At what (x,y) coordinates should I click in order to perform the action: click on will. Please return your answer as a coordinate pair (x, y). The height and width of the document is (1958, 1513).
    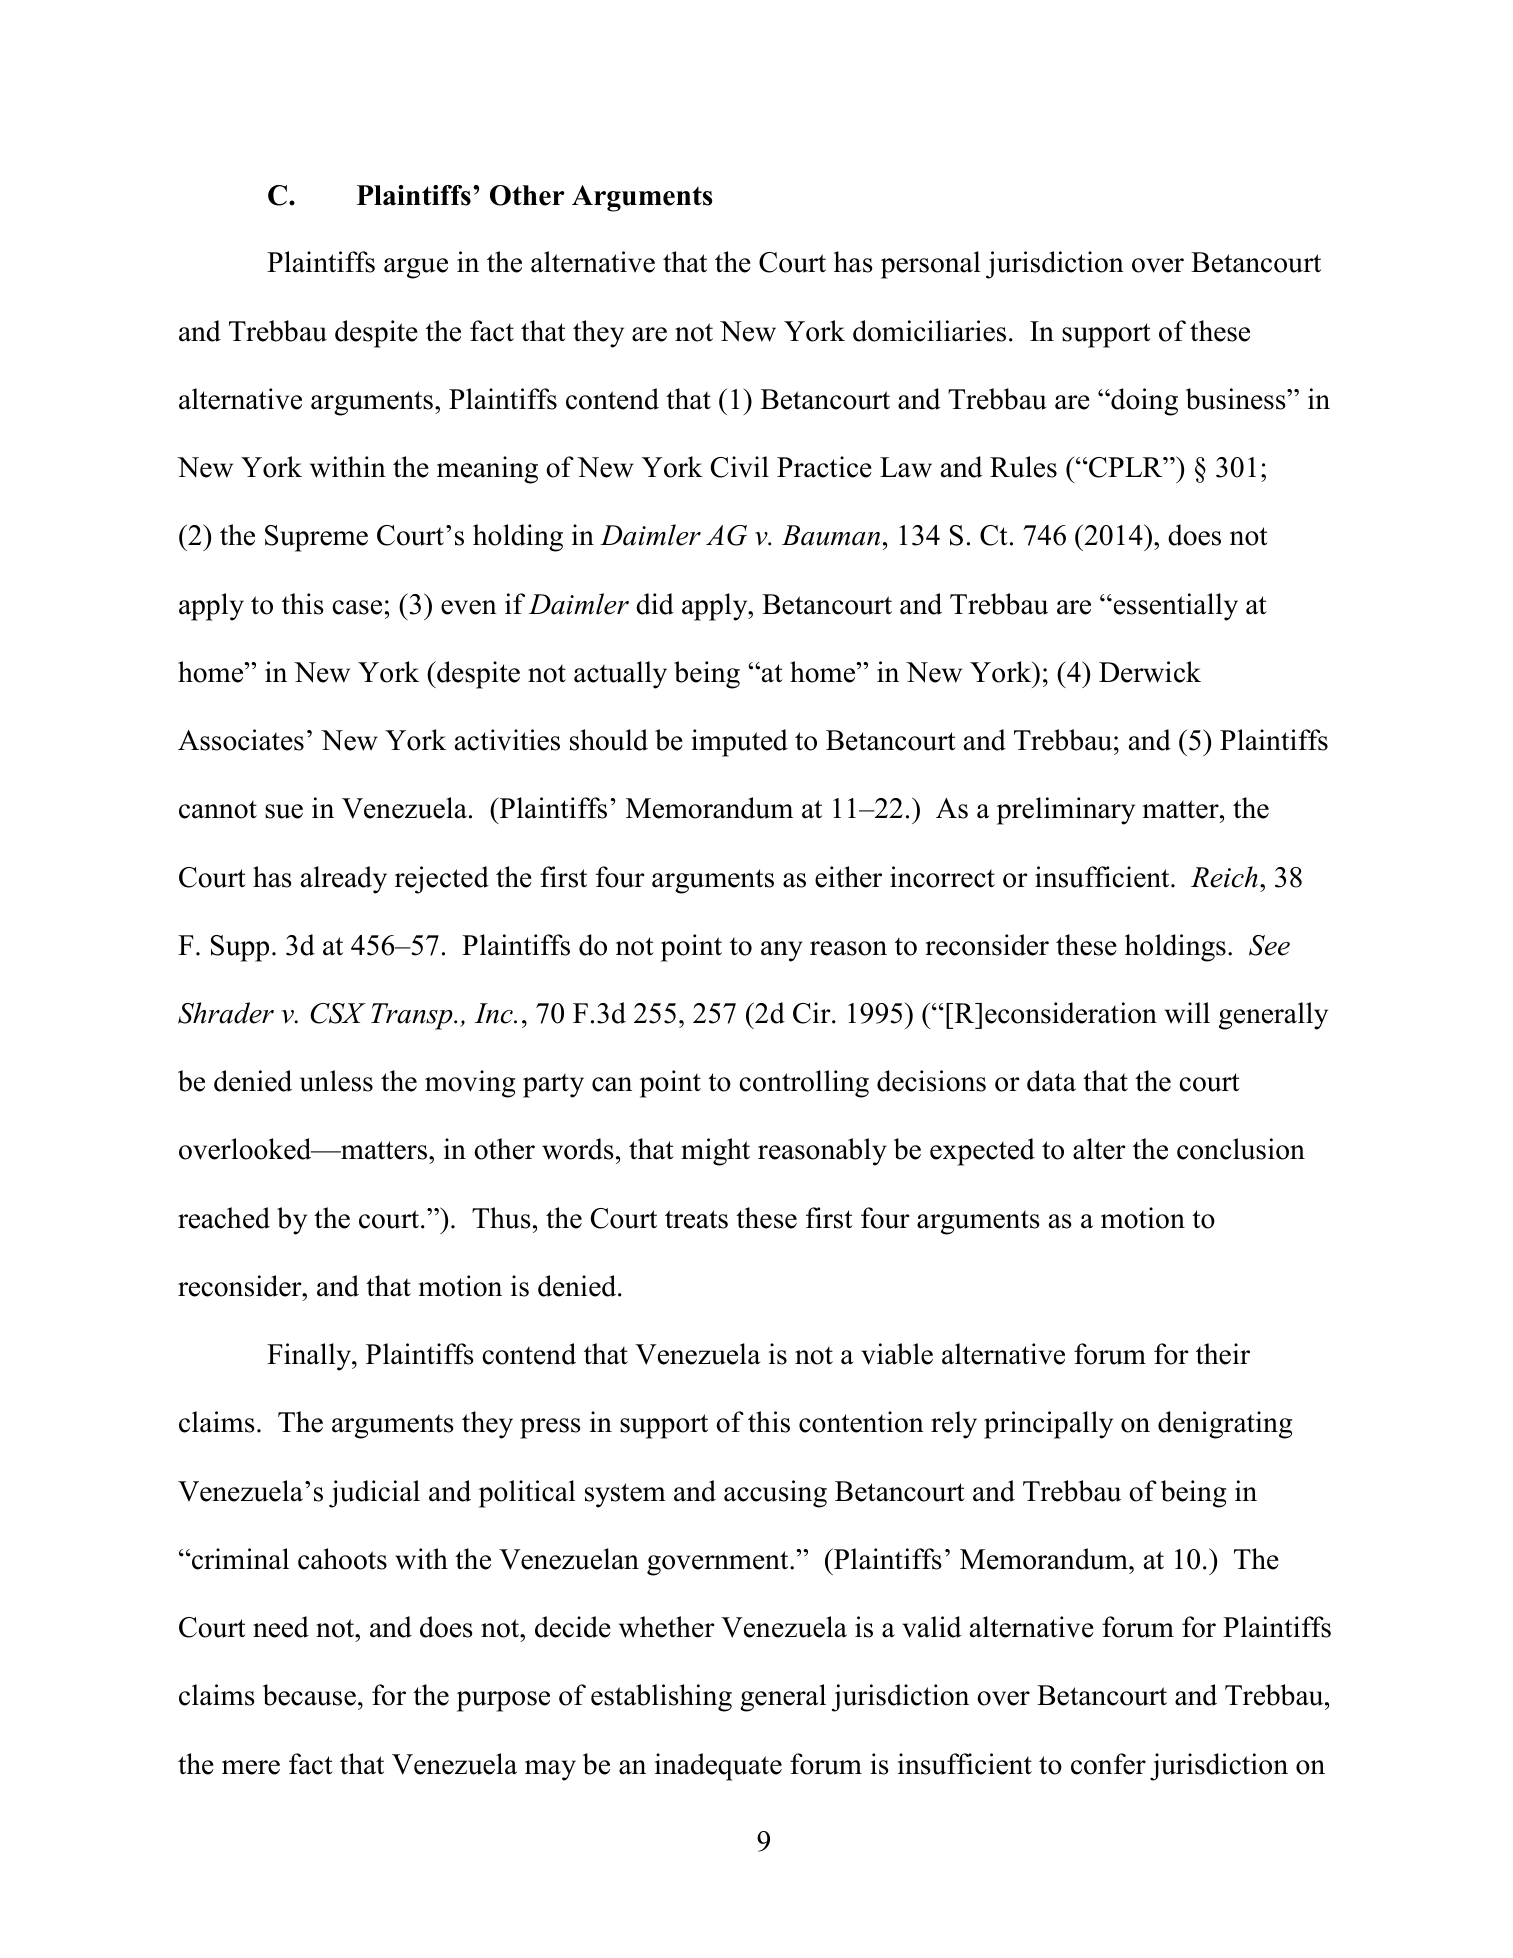
    Looking at the image, I should click on (1187, 1013).
